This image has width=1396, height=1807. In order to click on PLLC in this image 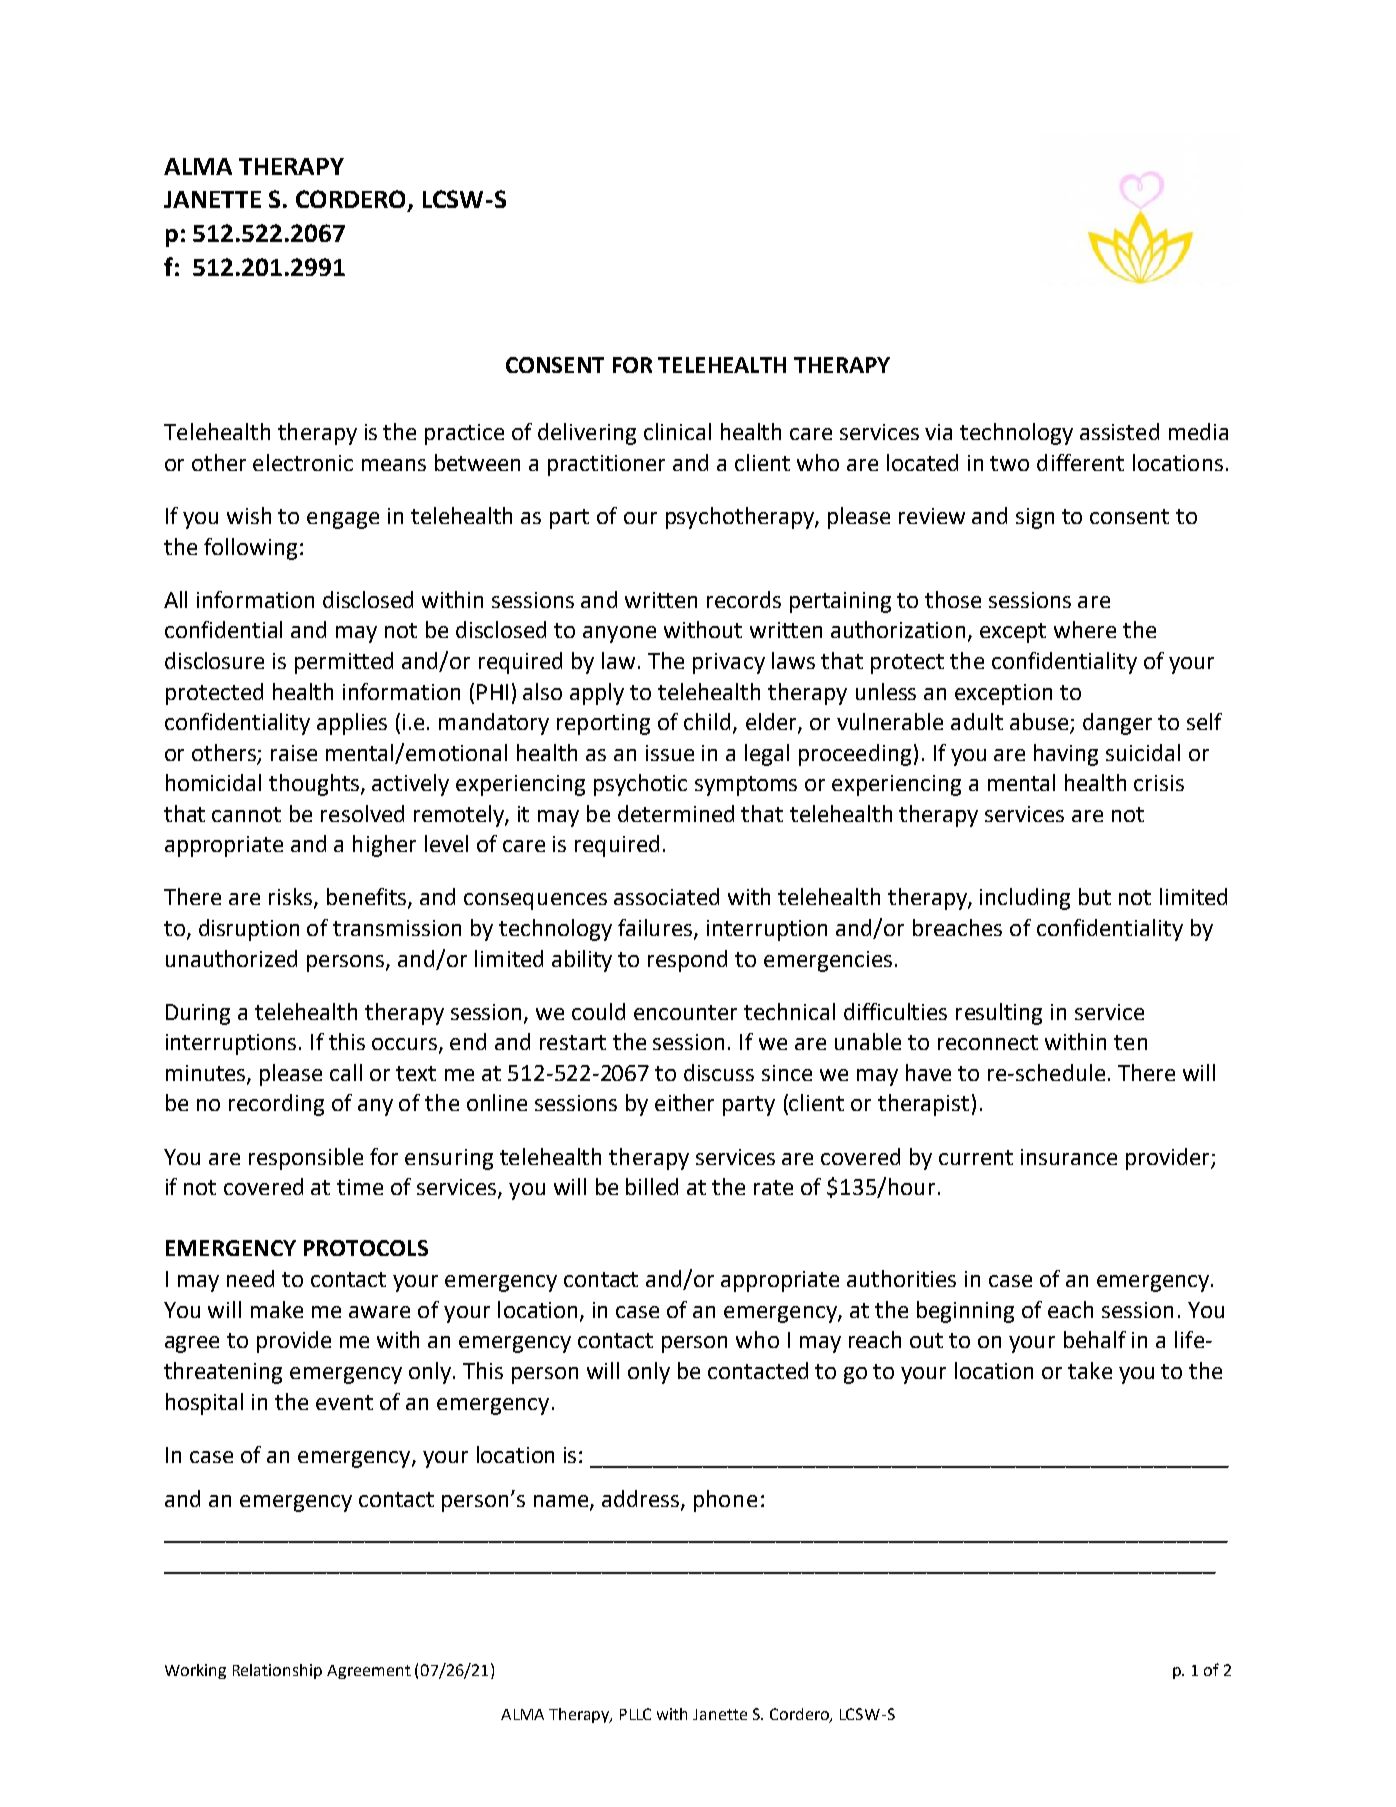, I will do `click(635, 1714)`.
